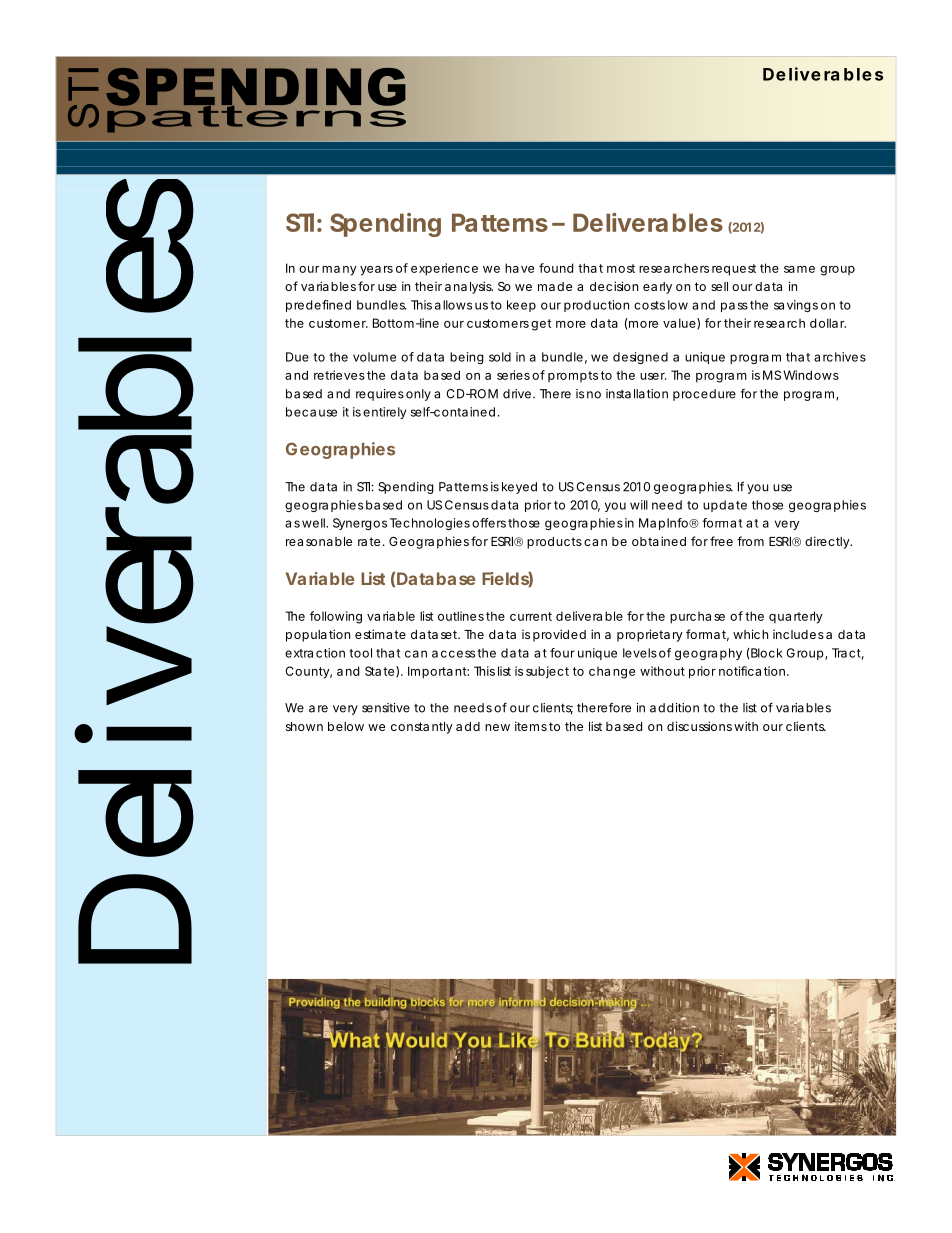 Image resolution: width=952 pixels, height=1233 pixels. What do you see at coordinates (699, 726) in the screenshot?
I see `discussions` at bounding box center [699, 726].
